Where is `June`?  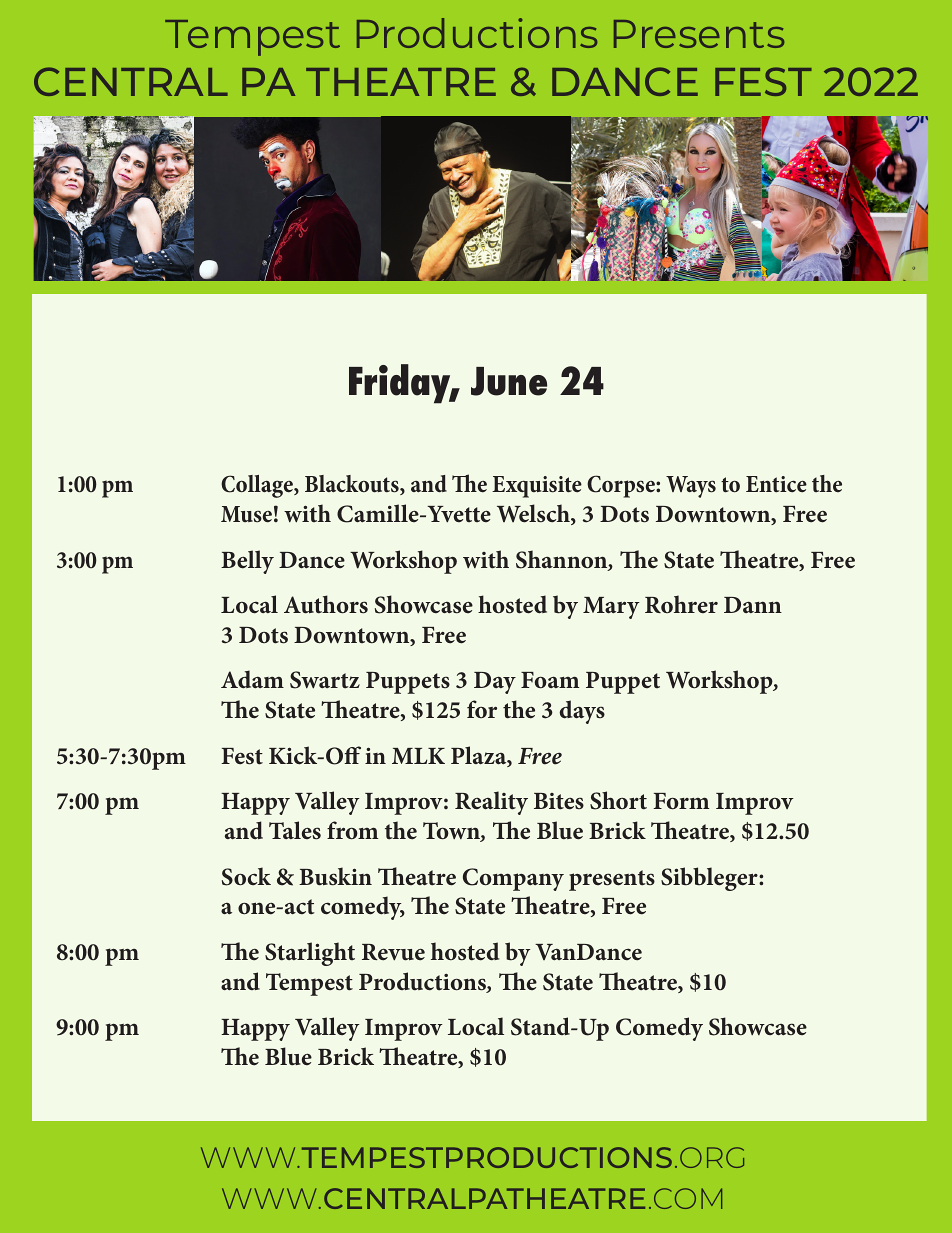
June is located at coordinates (509, 381).
